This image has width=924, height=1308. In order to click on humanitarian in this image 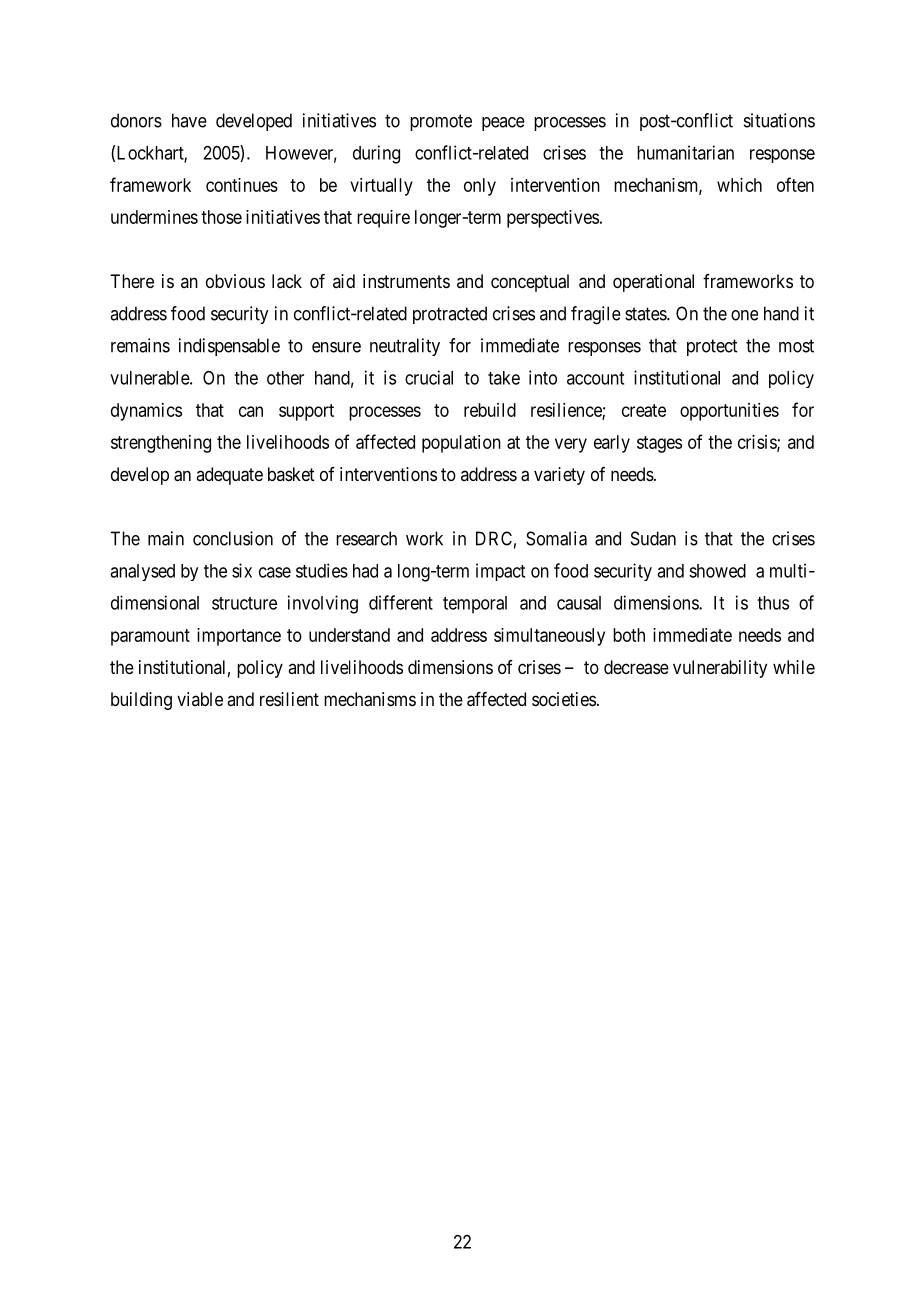, I will do `click(685, 152)`.
